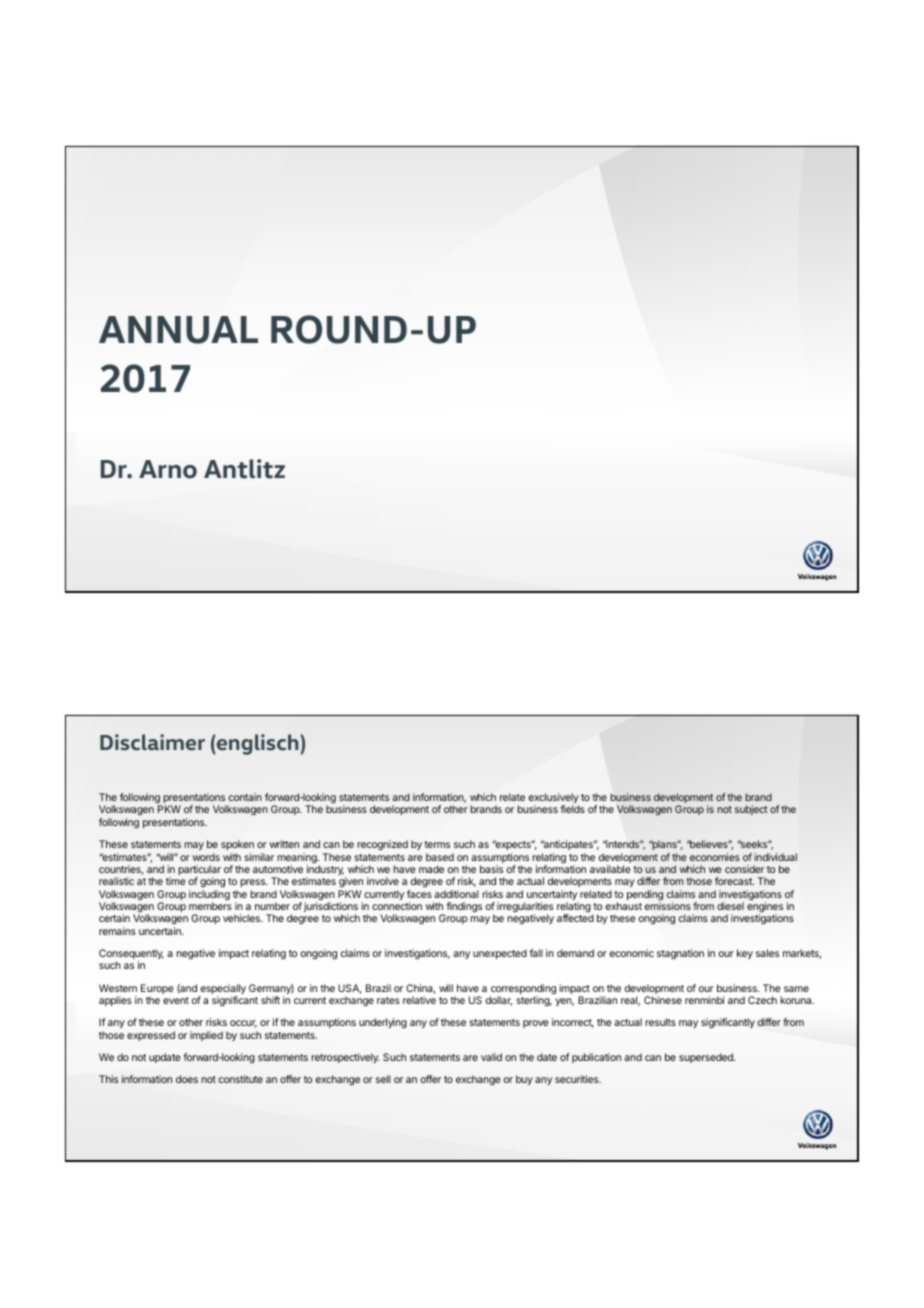 This page has width=924, height=1308. What do you see at coordinates (572, 809) in the page?
I see `fields` at bounding box center [572, 809].
